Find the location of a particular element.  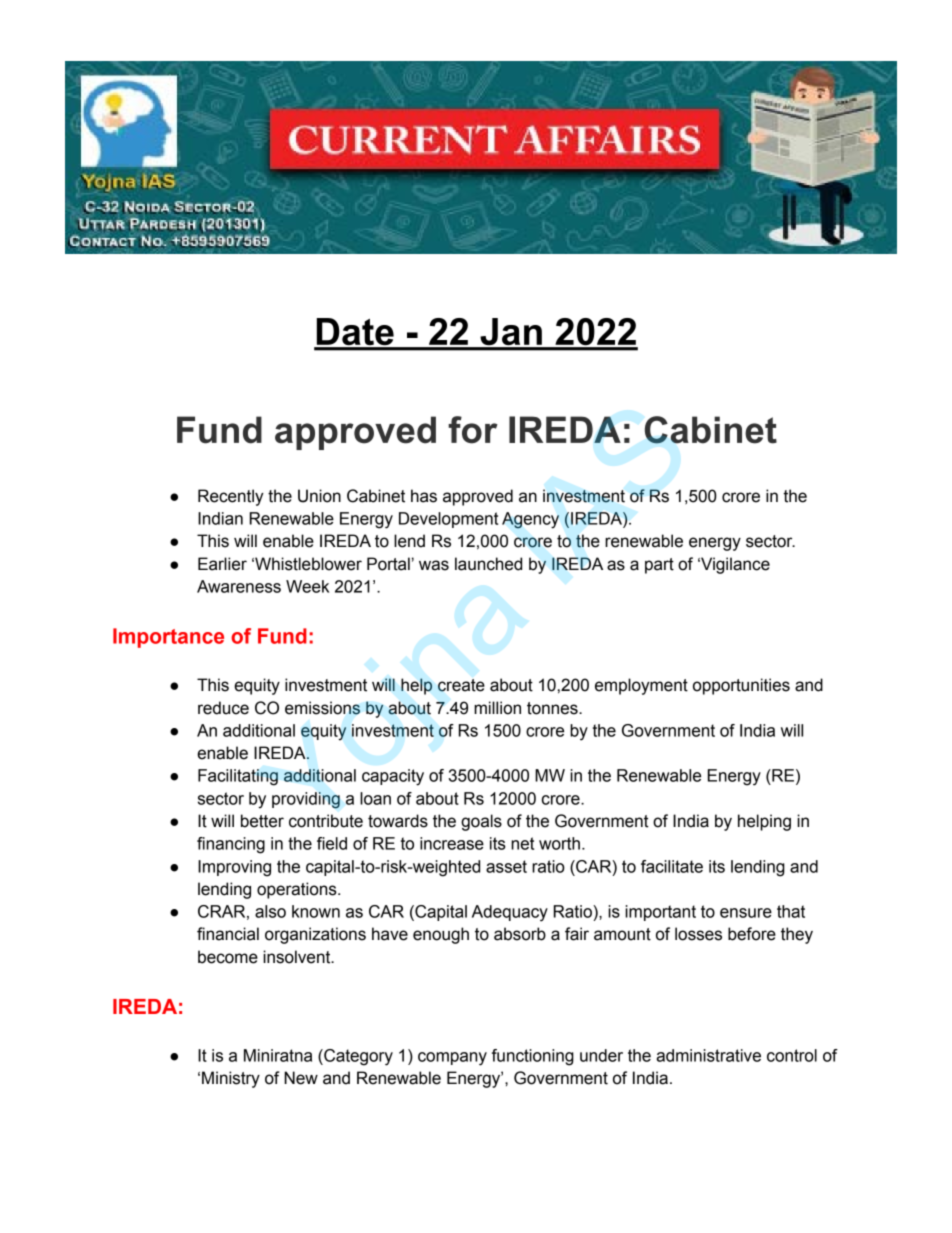

reduce is located at coordinates (223, 708).
